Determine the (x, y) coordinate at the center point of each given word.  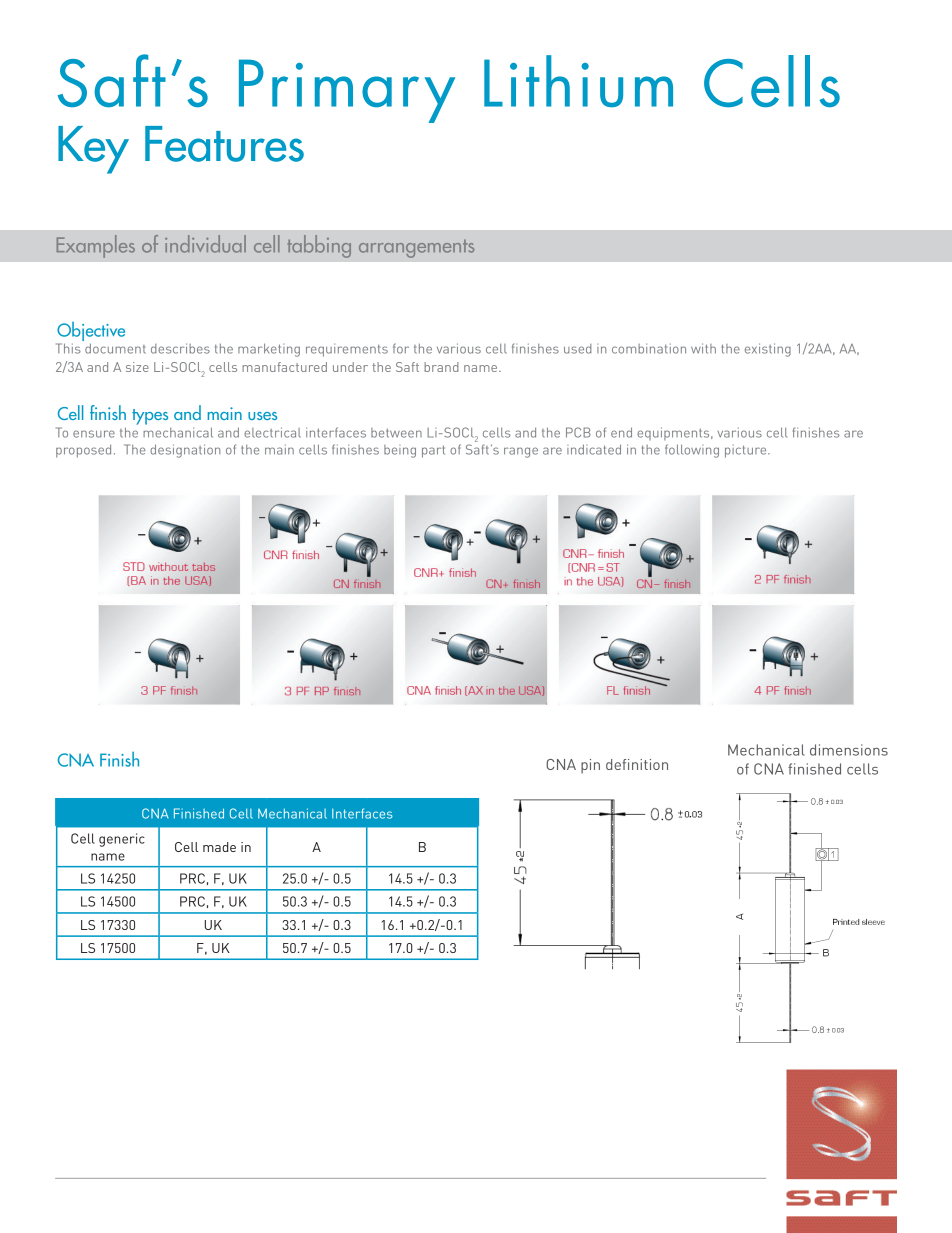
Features (224, 144)
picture (747, 451)
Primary (347, 91)
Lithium (578, 81)
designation (185, 451)
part (433, 451)
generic (122, 840)
